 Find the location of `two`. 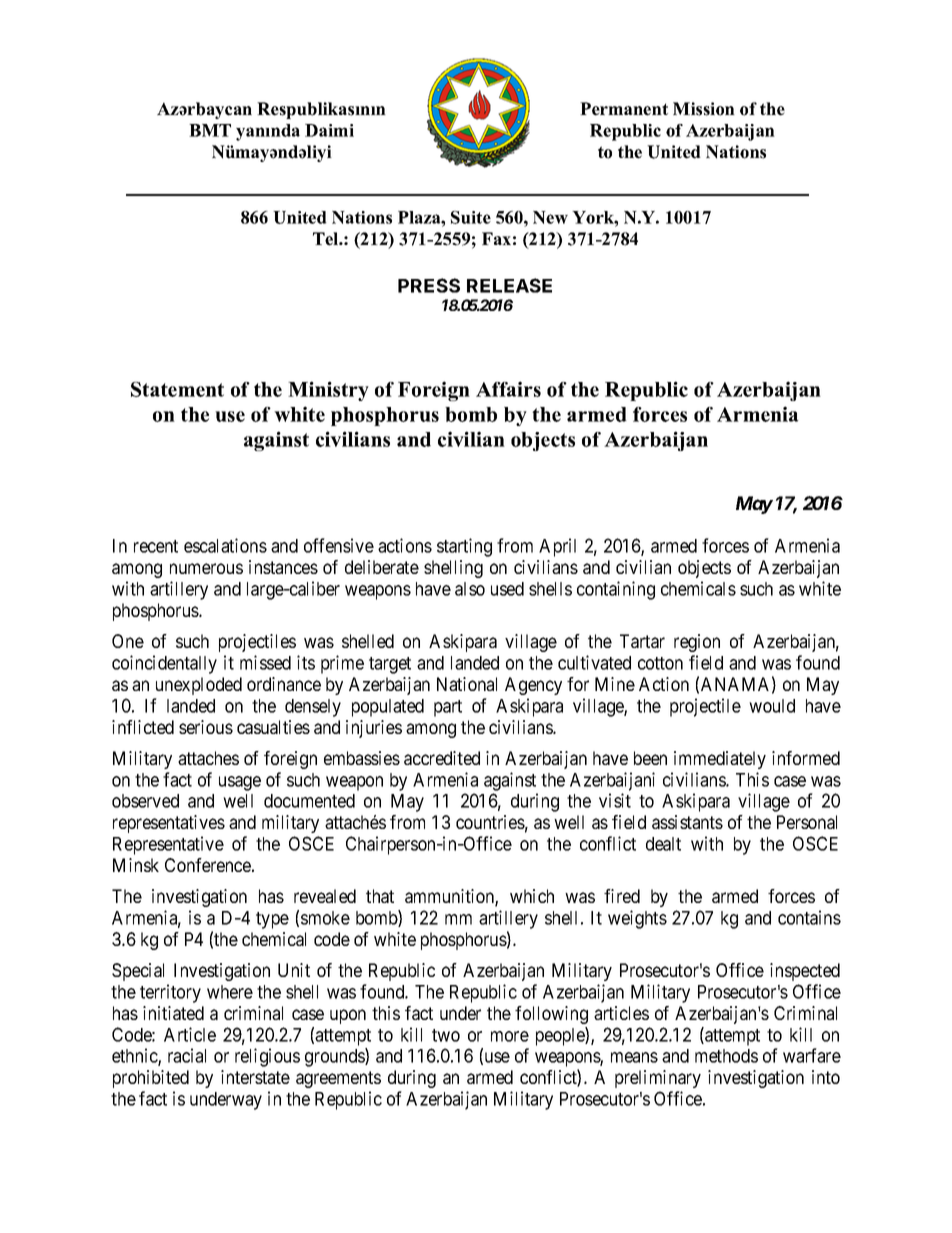

two is located at coordinates (446, 1035).
